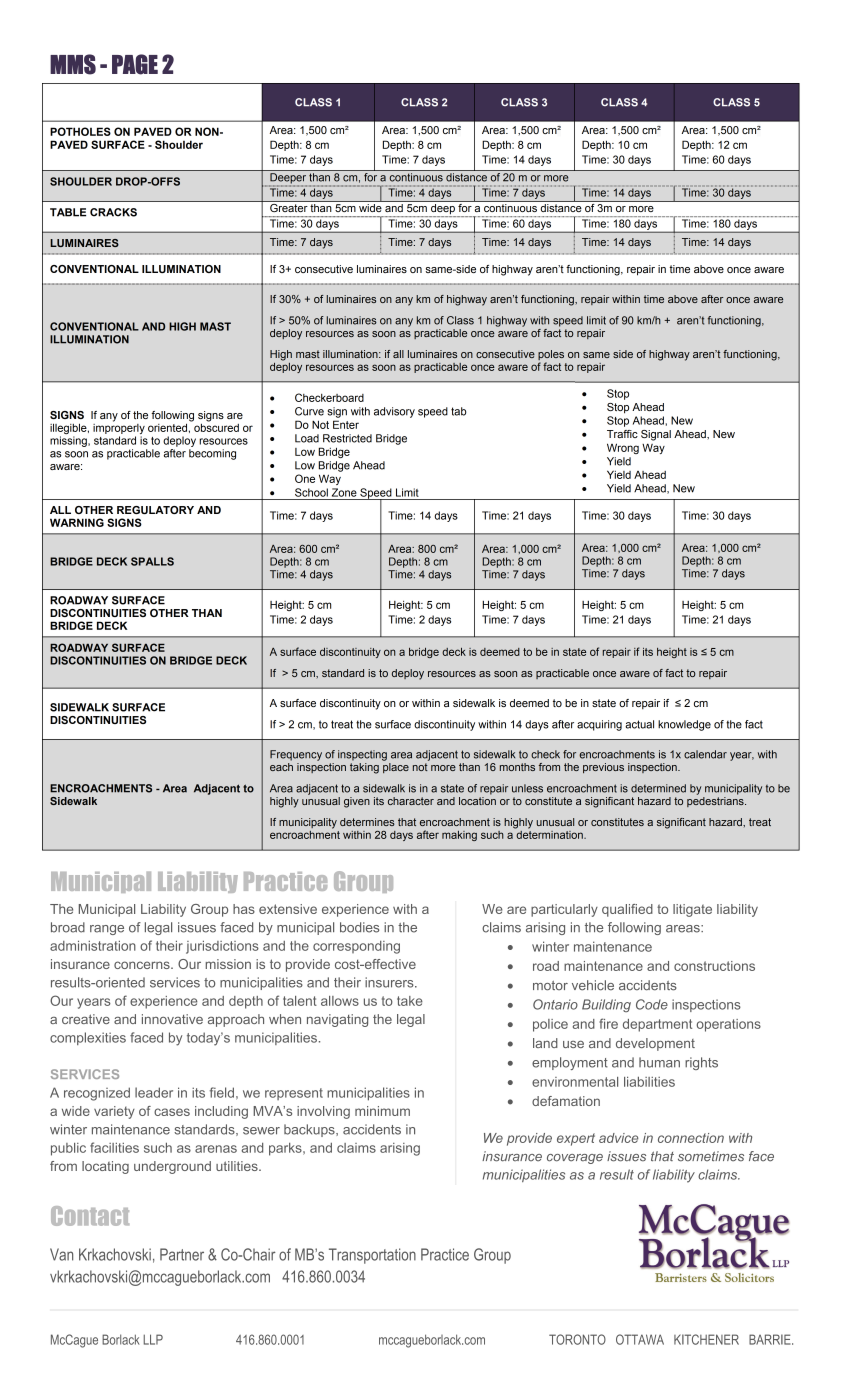  Describe the element at coordinates (551, 356) in the document. I see `poles` at that location.
